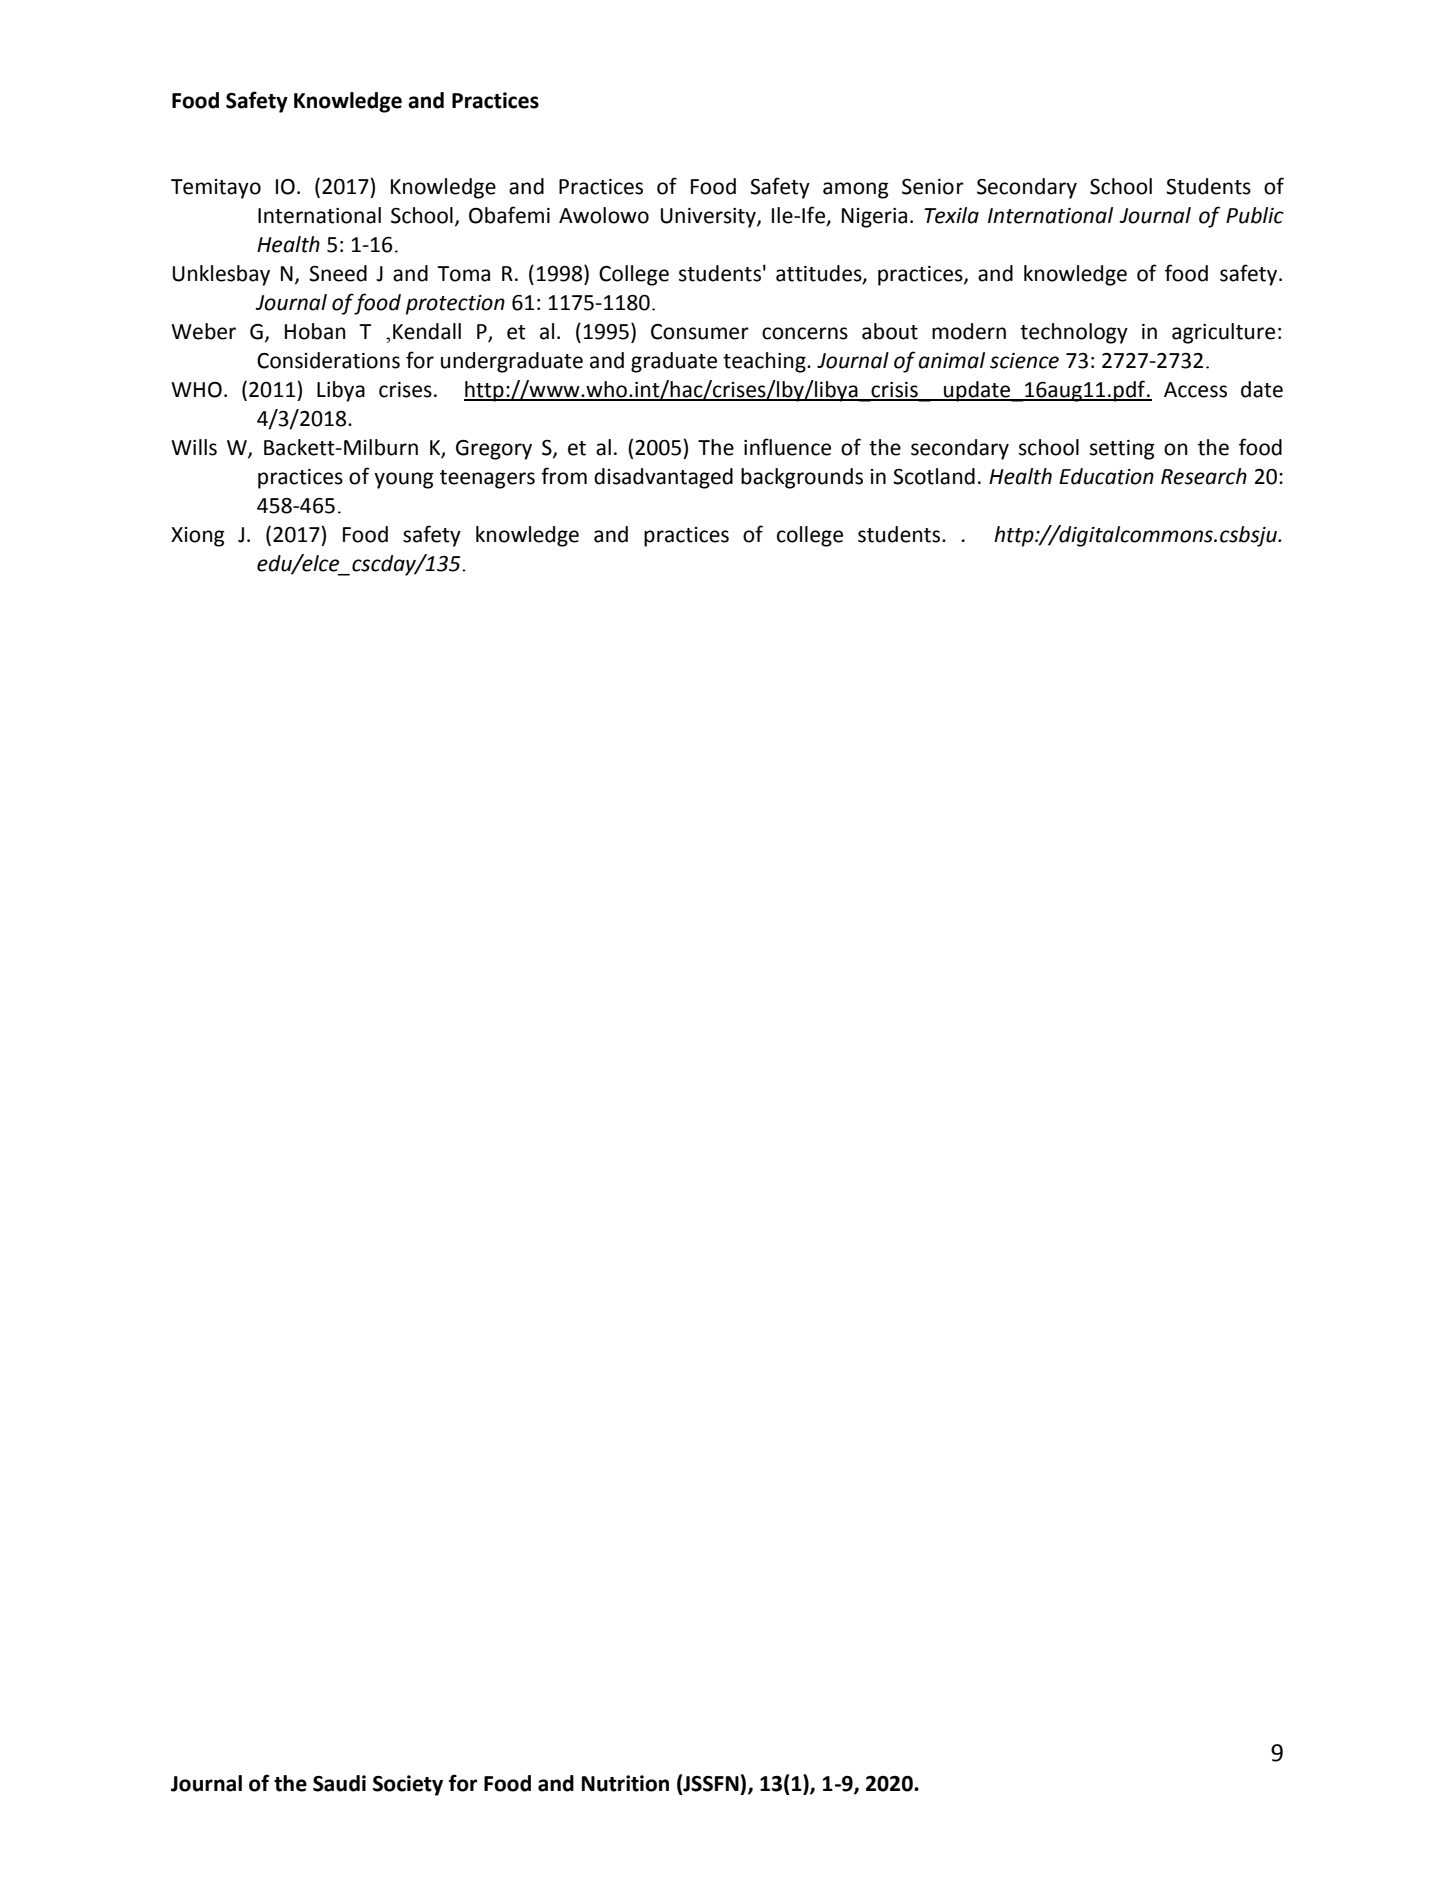 This image has width=1455, height=1883. Describe the element at coordinates (408, 1785) in the image. I see `Society` at that location.
